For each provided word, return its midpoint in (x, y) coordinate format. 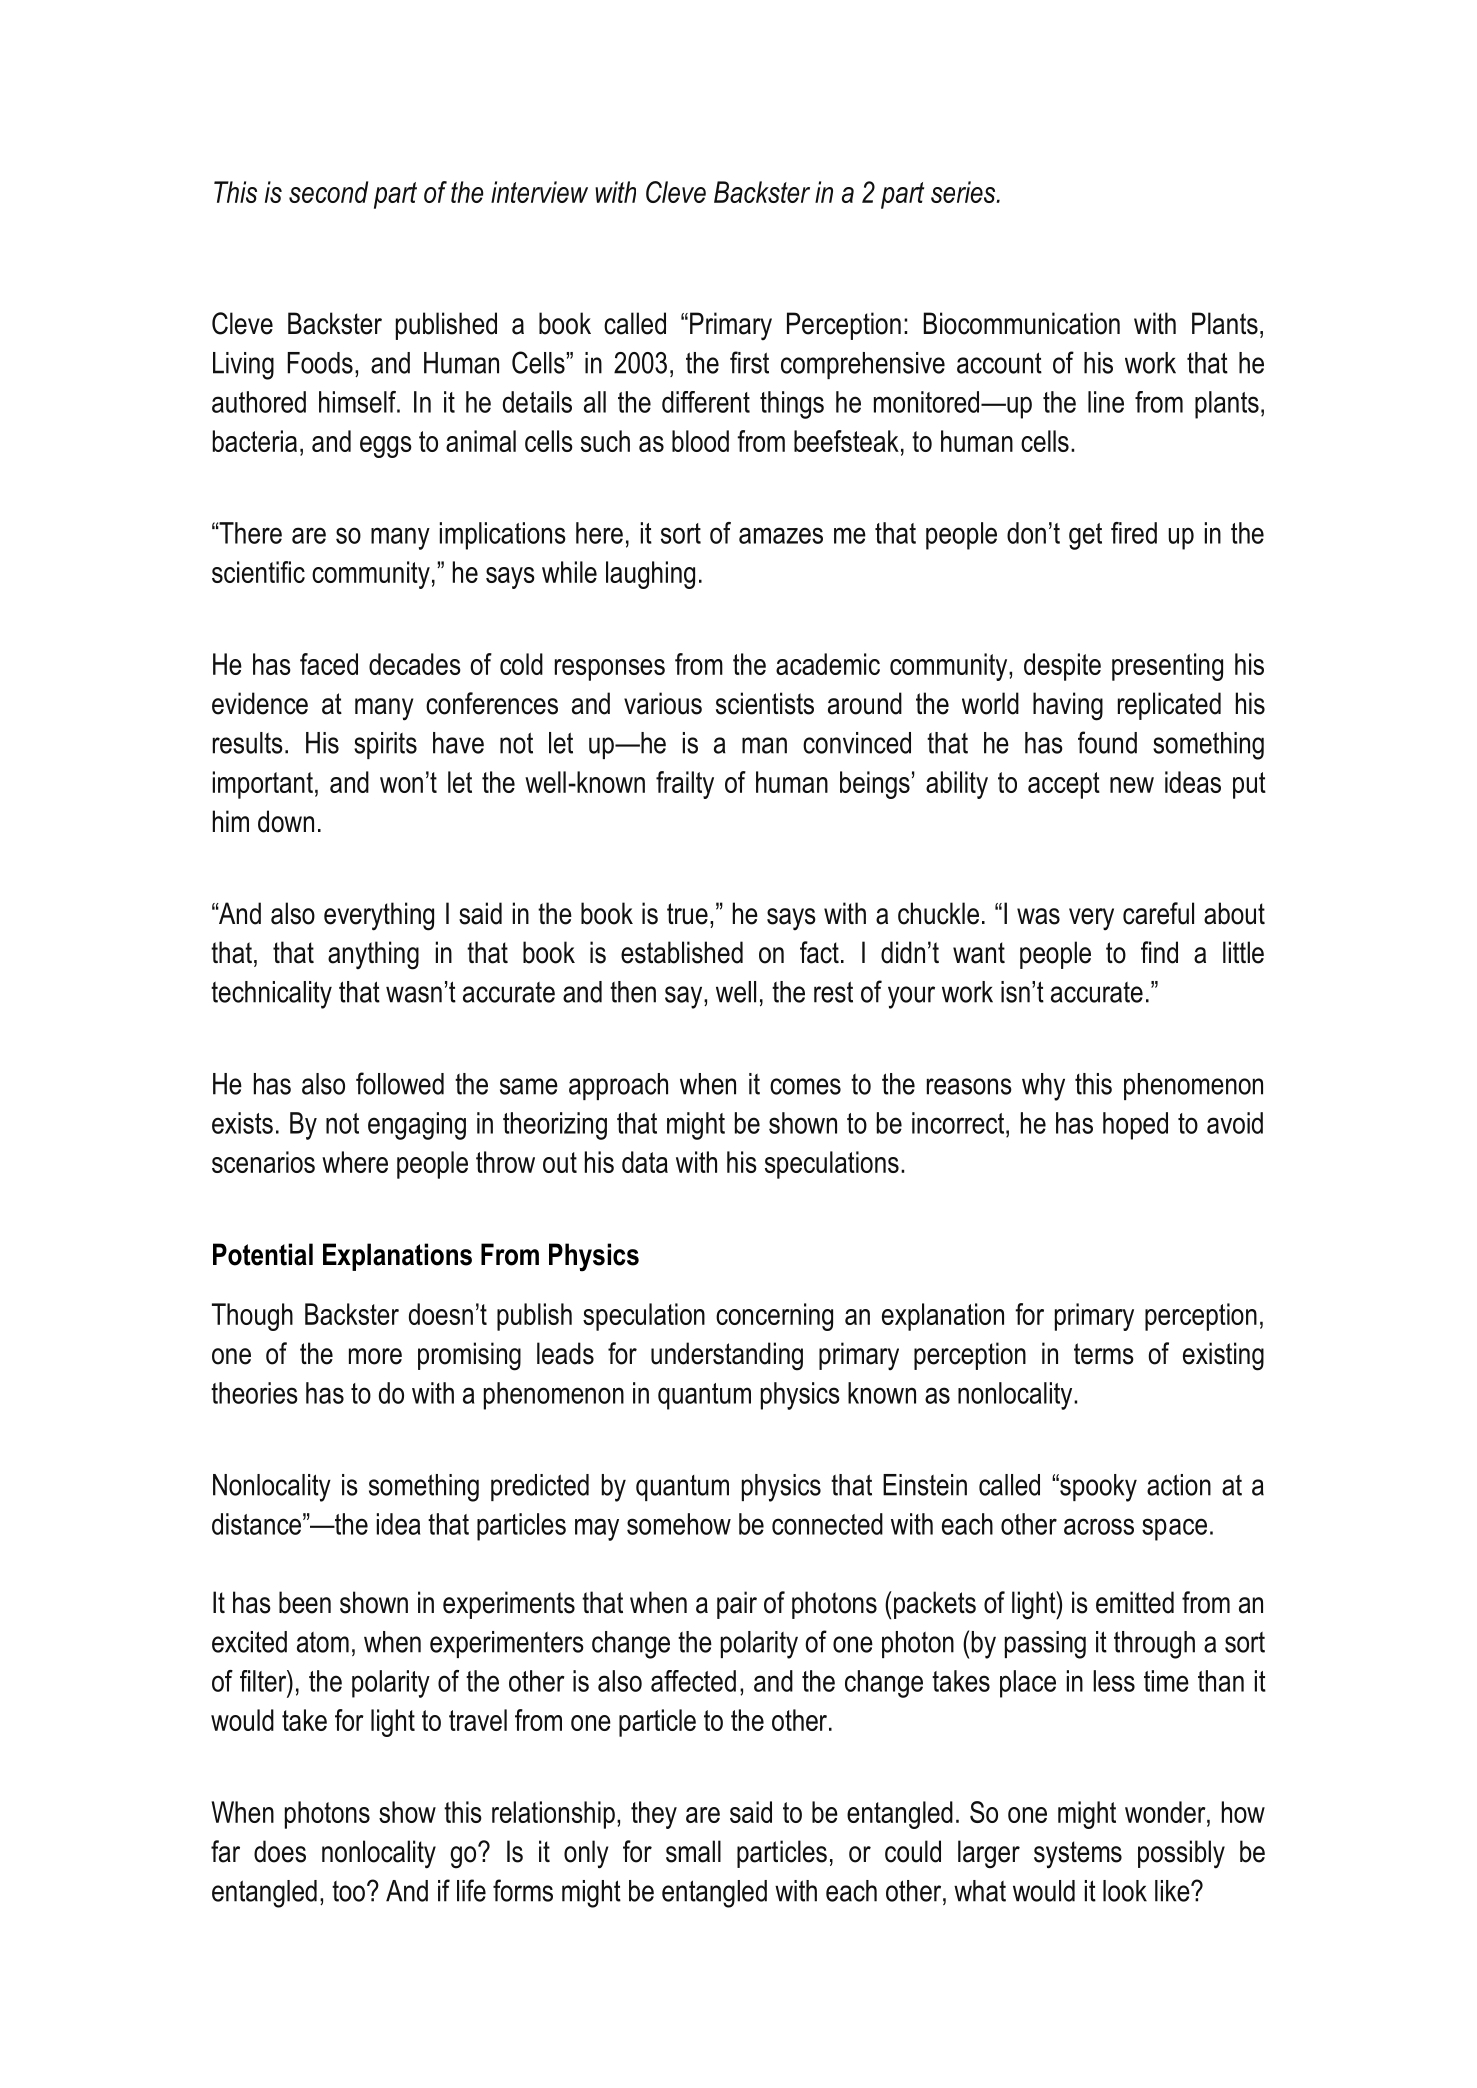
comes (805, 1086)
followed (400, 1083)
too (348, 1891)
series (964, 192)
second (328, 192)
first (749, 362)
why (1043, 1087)
